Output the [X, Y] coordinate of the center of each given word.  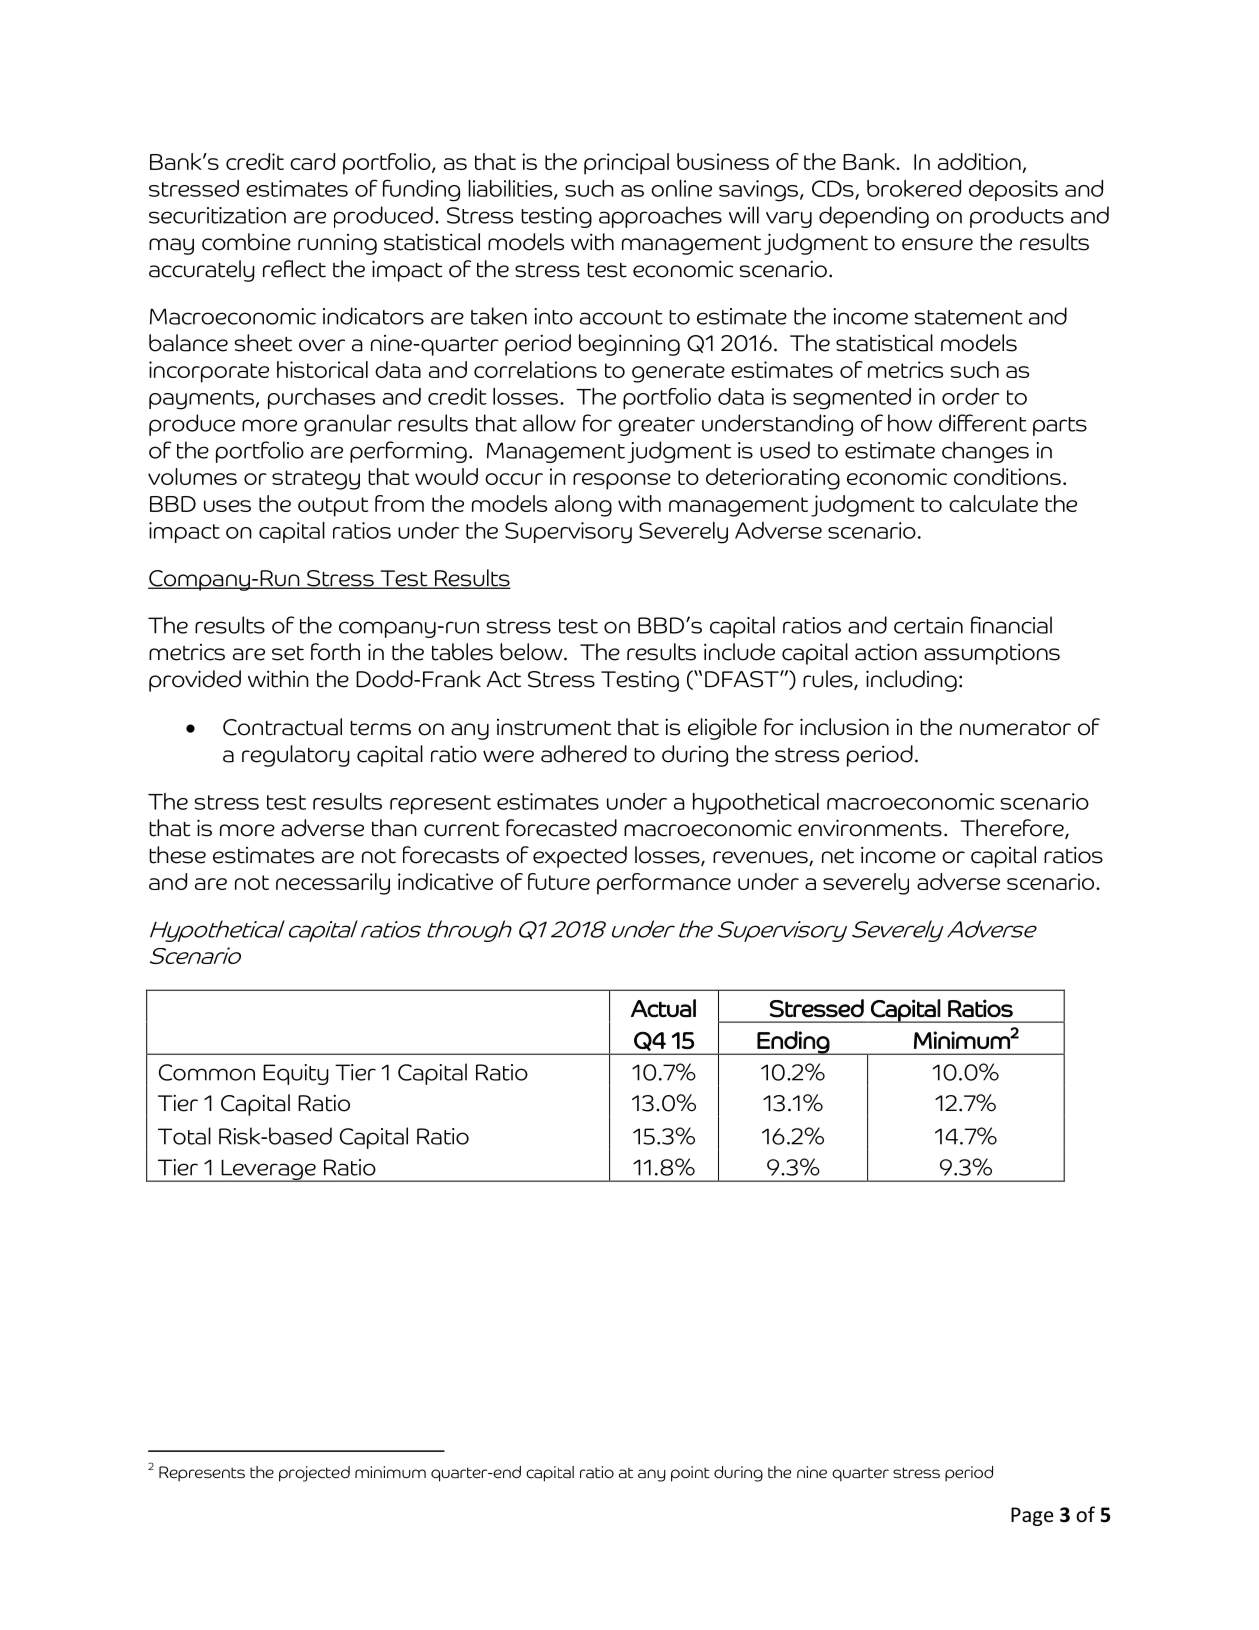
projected [314, 1474]
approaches [660, 217]
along [583, 506]
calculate [993, 503]
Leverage [268, 1170]
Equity [296, 1074]
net [838, 856]
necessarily [333, 884]
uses [227, 506]
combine [246, 242]
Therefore [1013, 829]
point [690, 1474]
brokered [914, 188]
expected [580, 857]
